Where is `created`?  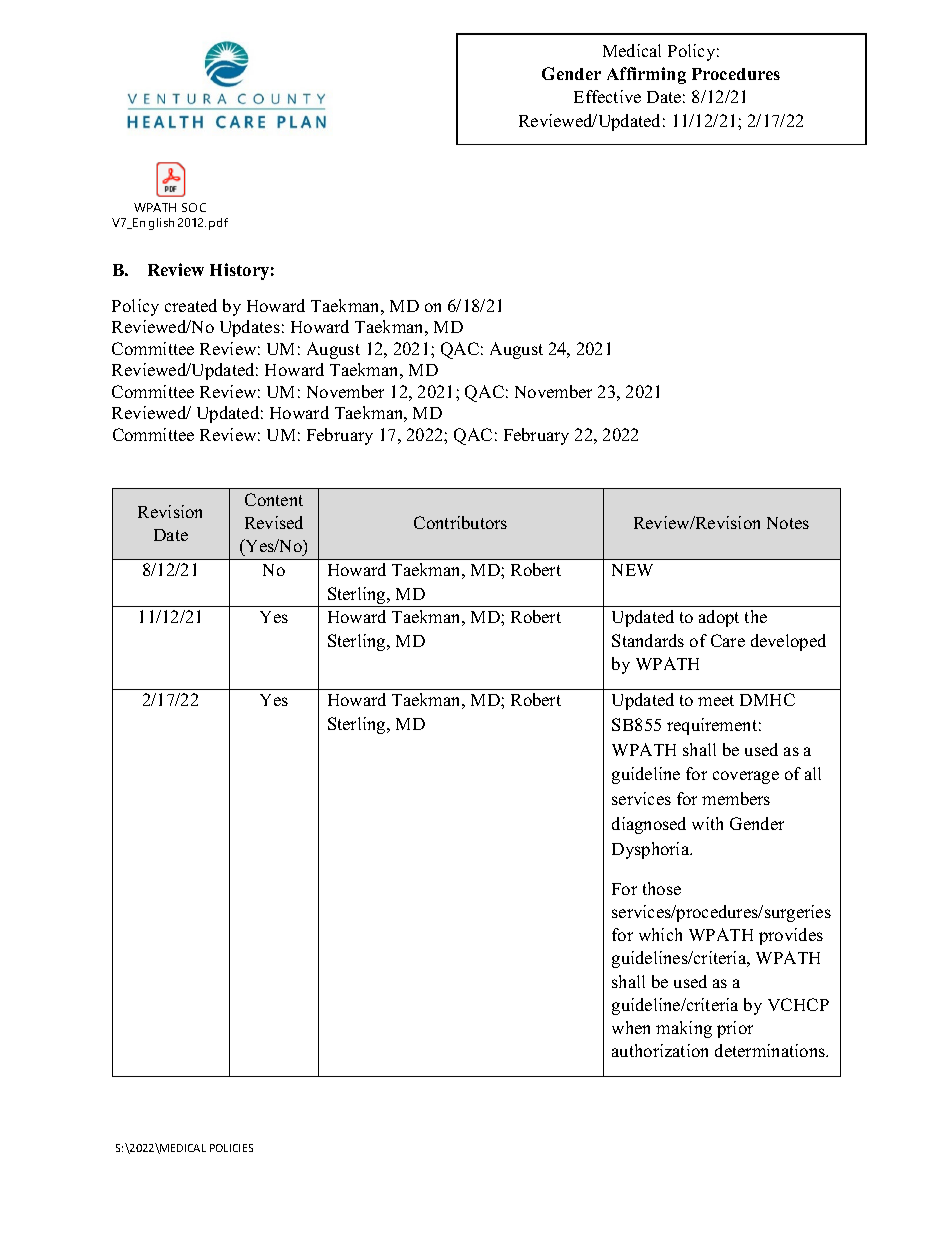
created is located at coordinates (191, 305).
